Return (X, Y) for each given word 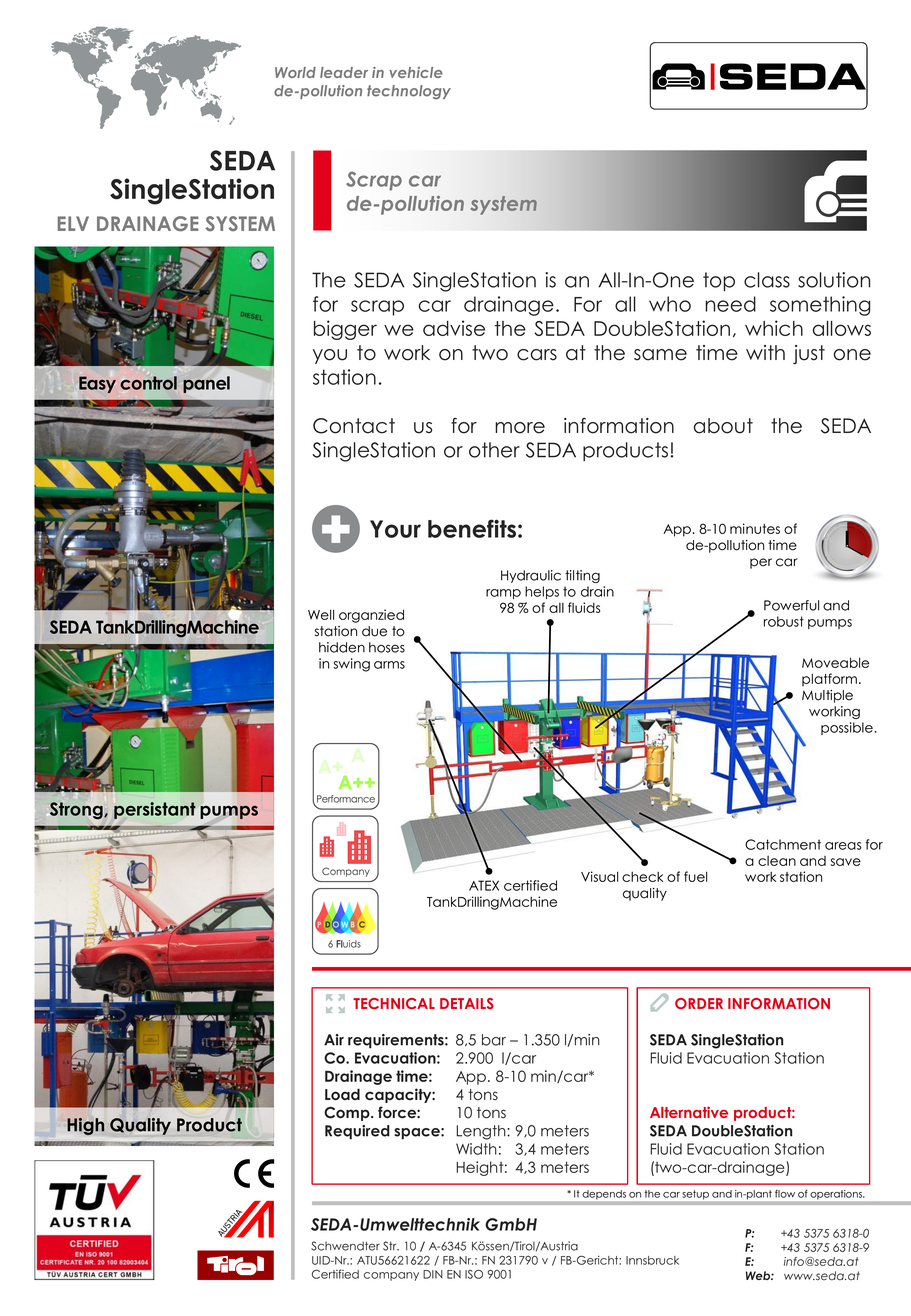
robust (784, 621)
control (148, 383)
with (765, 352)
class (767, 280)
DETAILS (467, 1003)
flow (785, 1194)
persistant (155, 810)
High (86, 1126)
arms (389, 665)
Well (321, 614)
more (520, 428)
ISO (474, 1274)
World (295, 72)
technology (409, 92)
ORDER (699, 1003)
